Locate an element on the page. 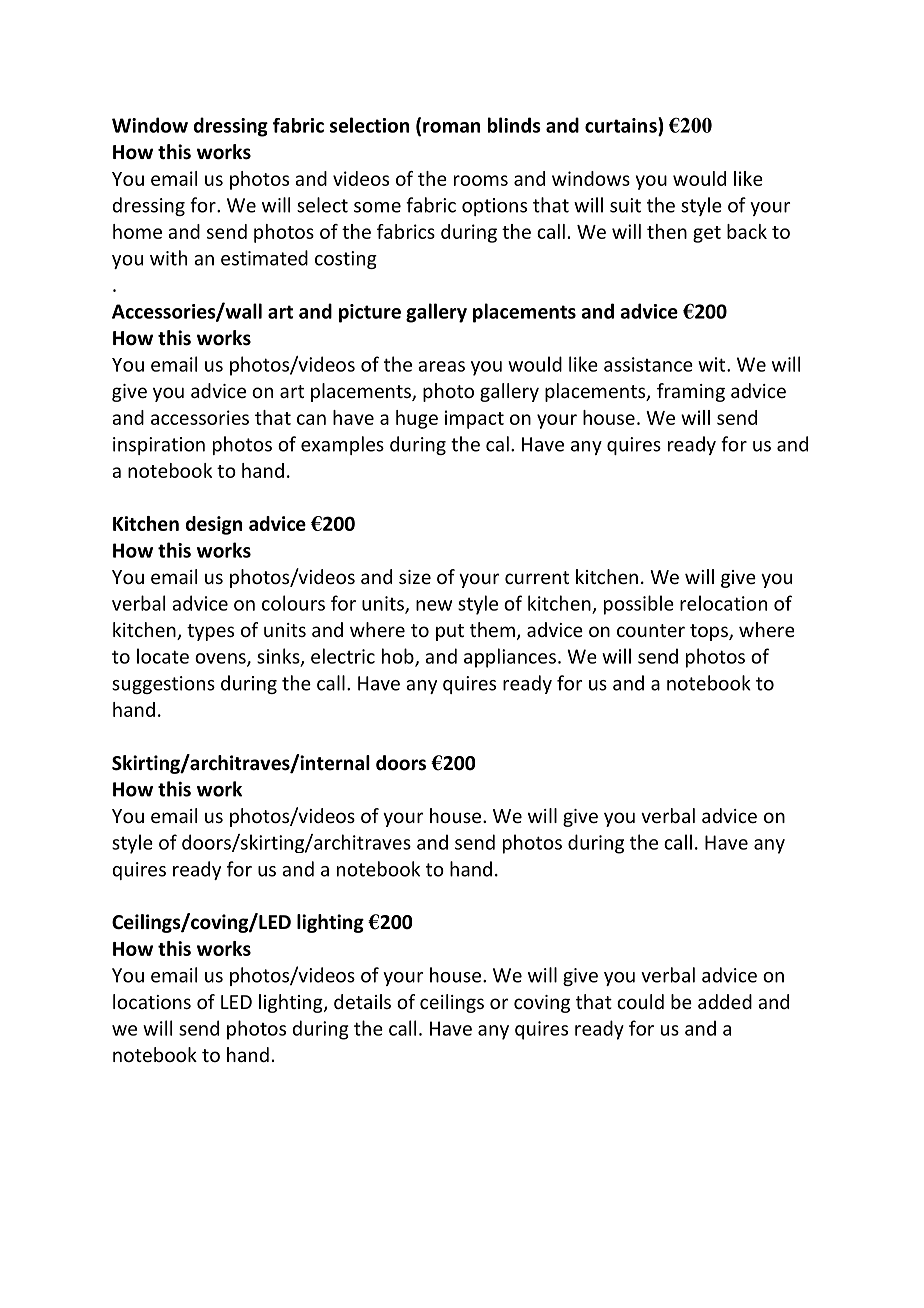  home is located at coordinates (137, 231).
